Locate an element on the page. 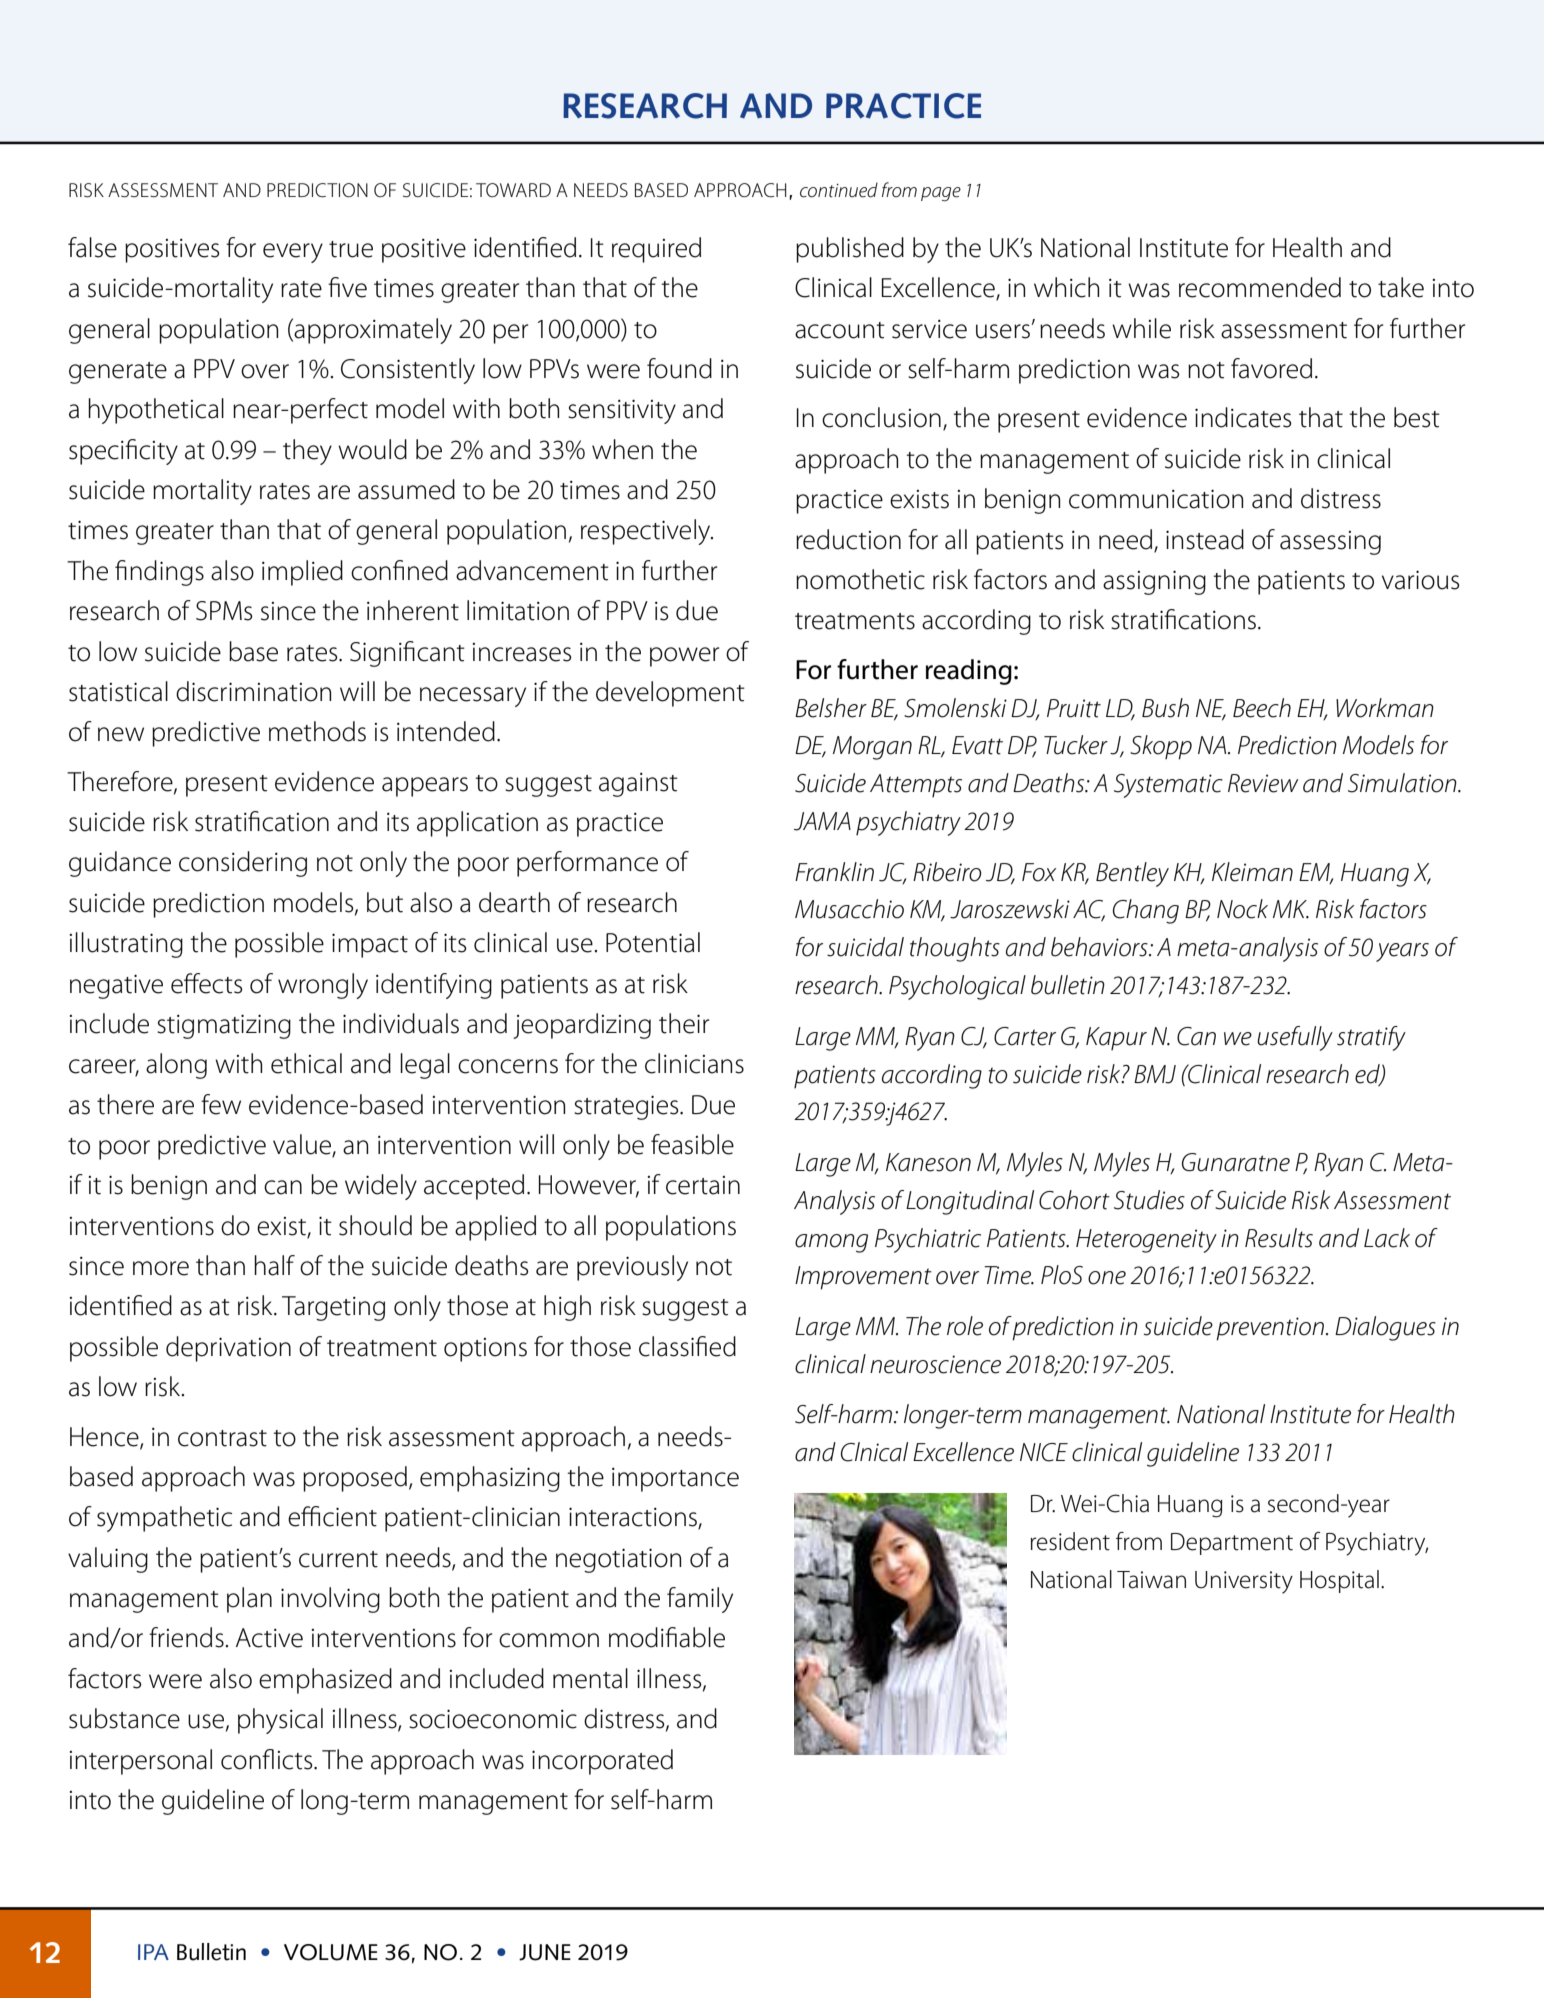 Image resolution: width=1544 pixels, height=1998 pixels. VOLUME is located at coordinates (331, 1952).
